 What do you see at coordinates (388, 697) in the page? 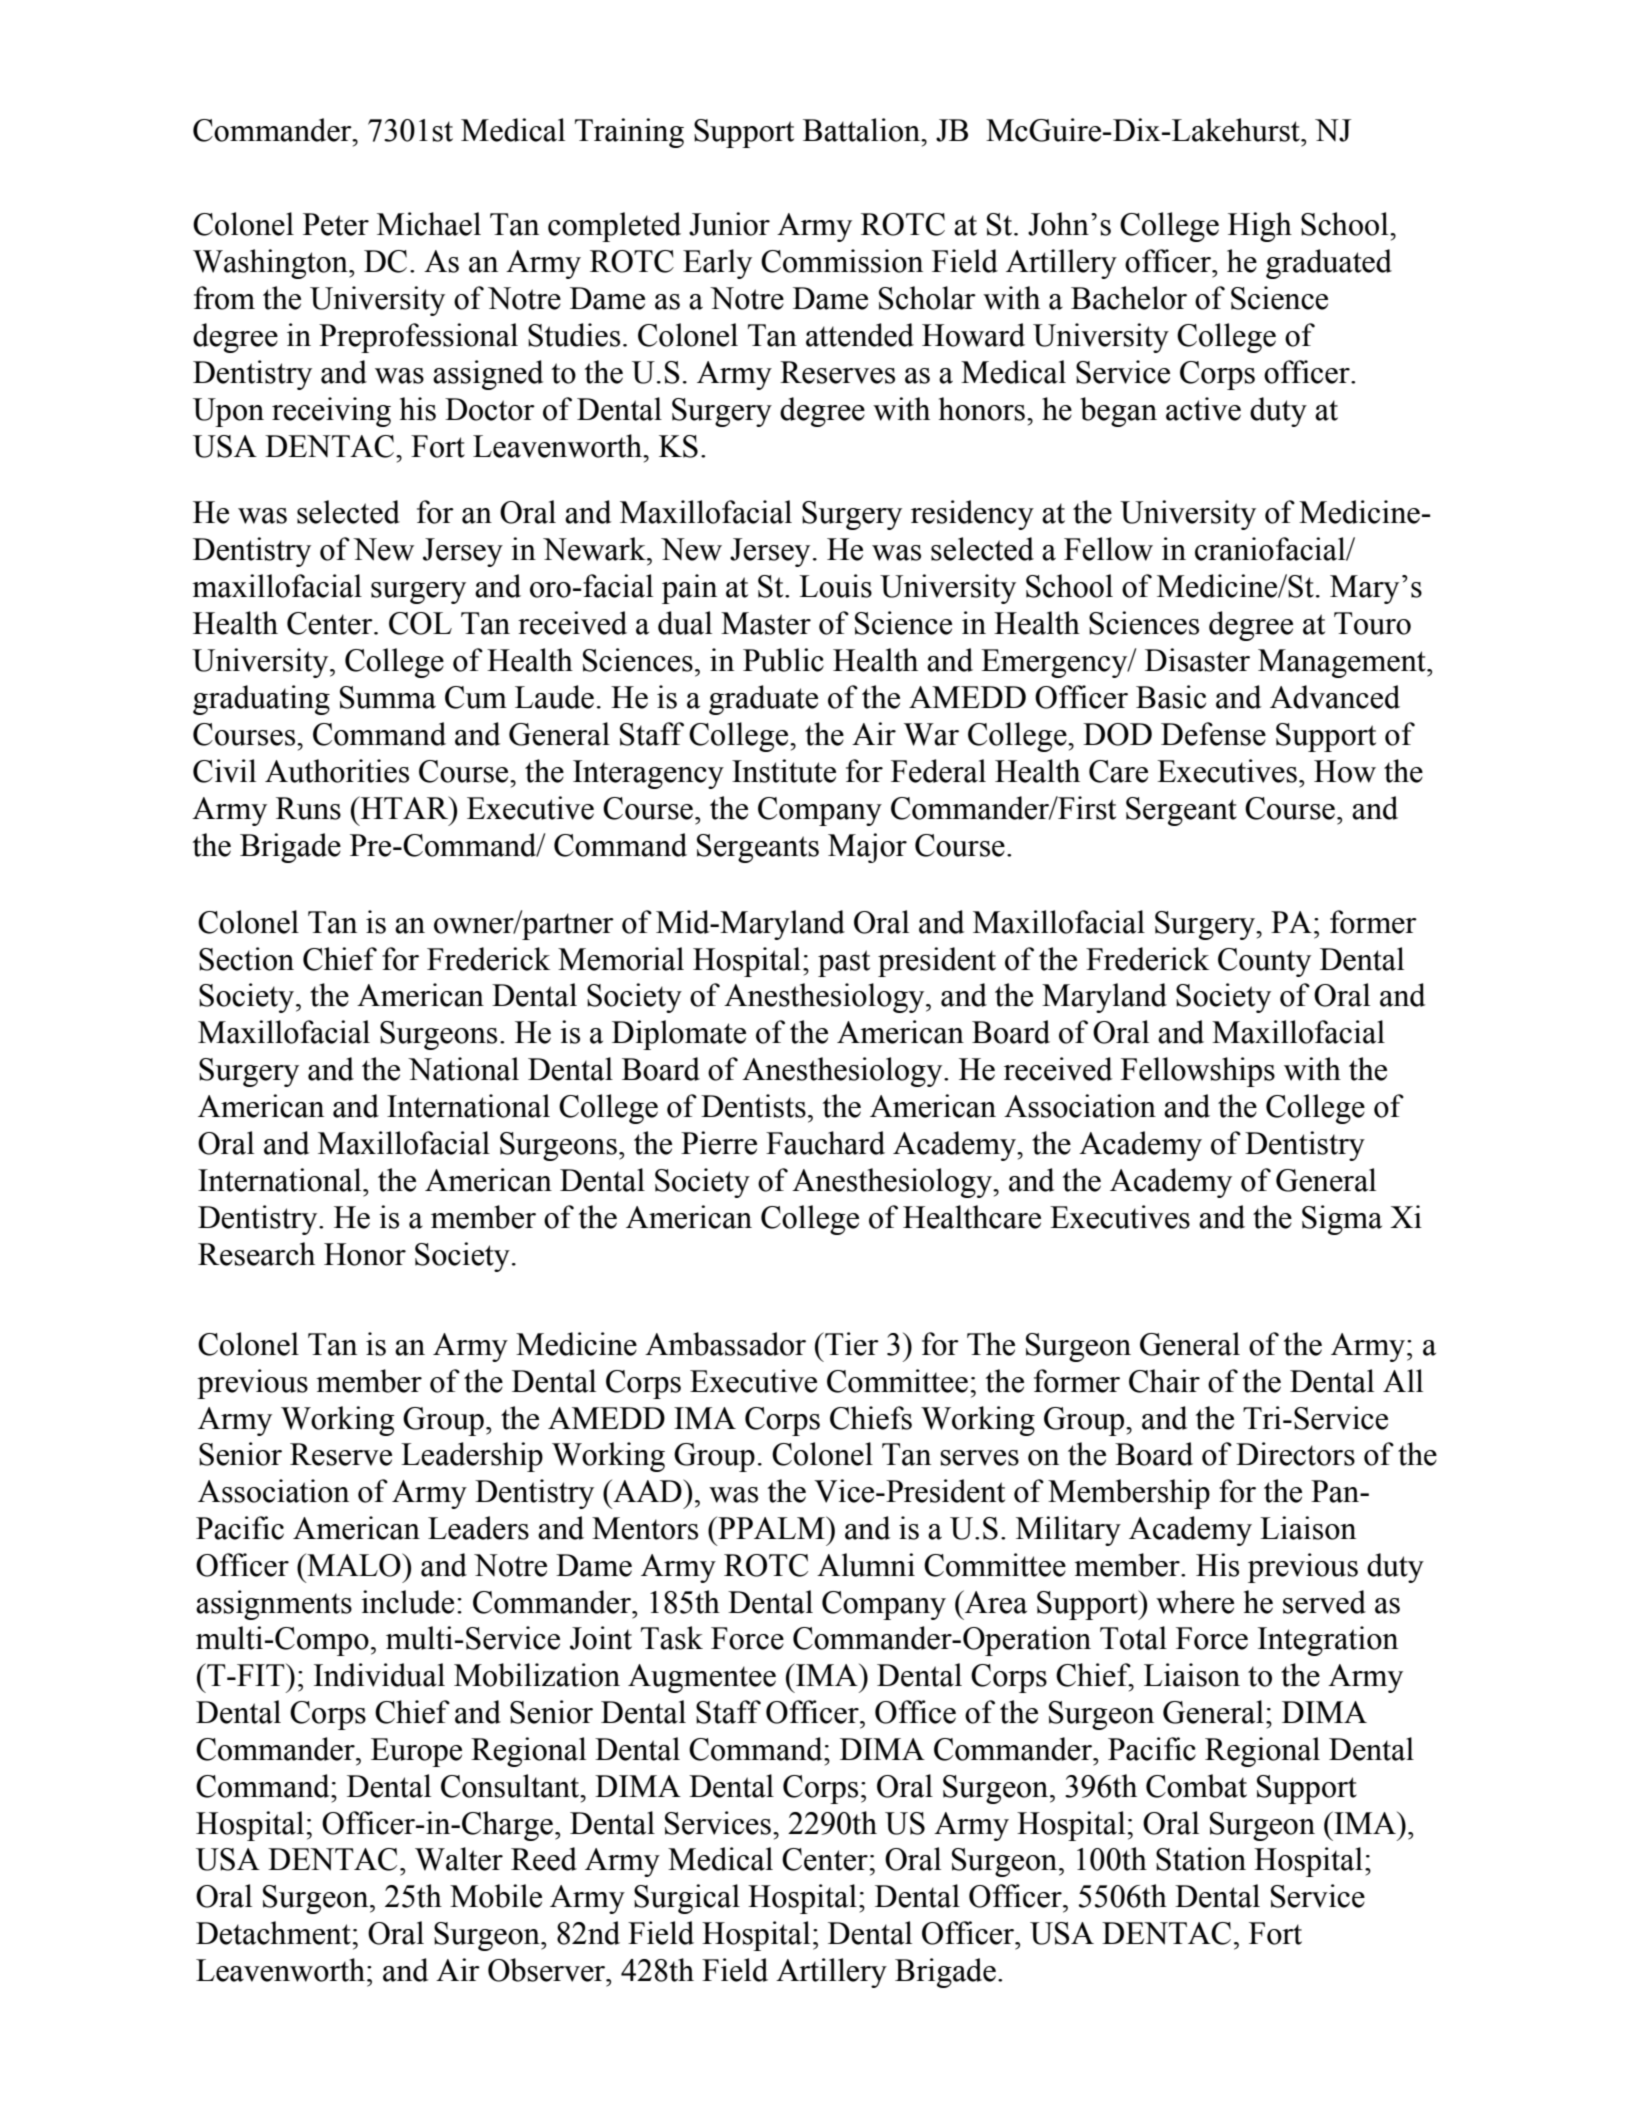
I see `Summa` at bounding box center [388, 697].
